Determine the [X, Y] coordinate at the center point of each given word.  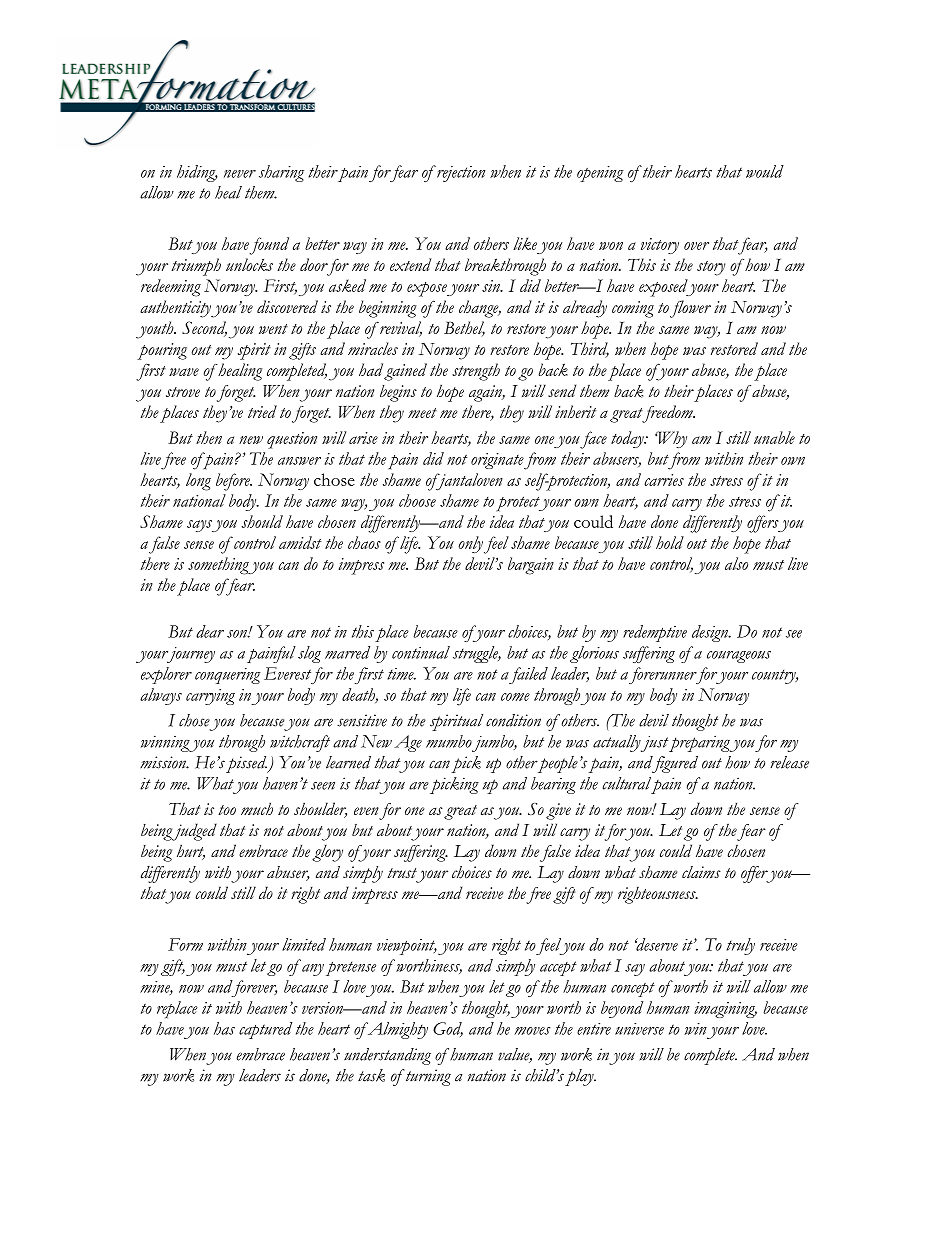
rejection [460, 174]
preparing [700, 743]
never [240, 174]
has [224, 1028]
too [227, 810]
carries [664, 480]
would [765, 171]
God [448, 1029]
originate [497, 461]
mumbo [449, 741]
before [234, 482]
